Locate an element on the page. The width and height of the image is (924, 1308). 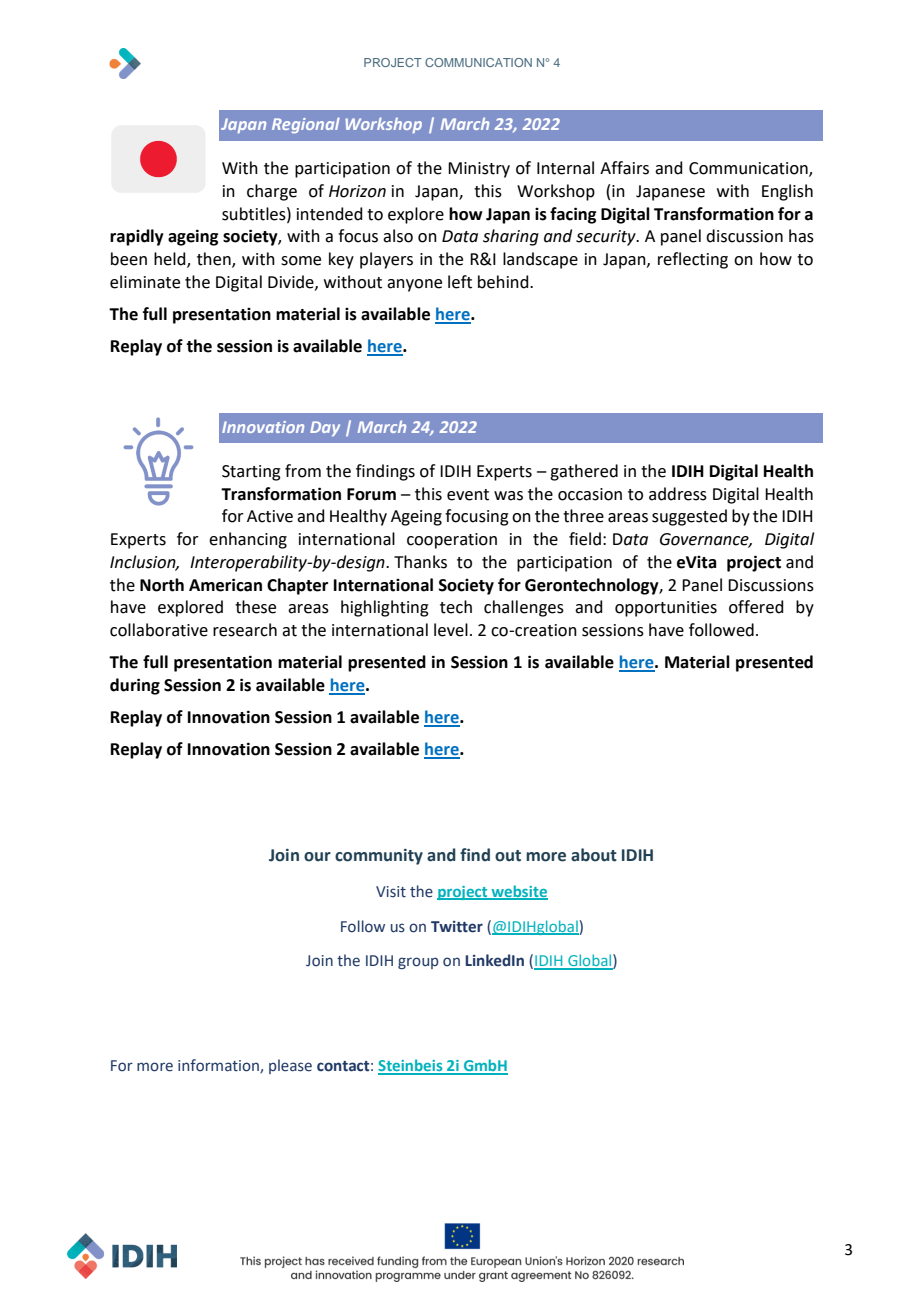
during is located at coordinates (135, 686).
